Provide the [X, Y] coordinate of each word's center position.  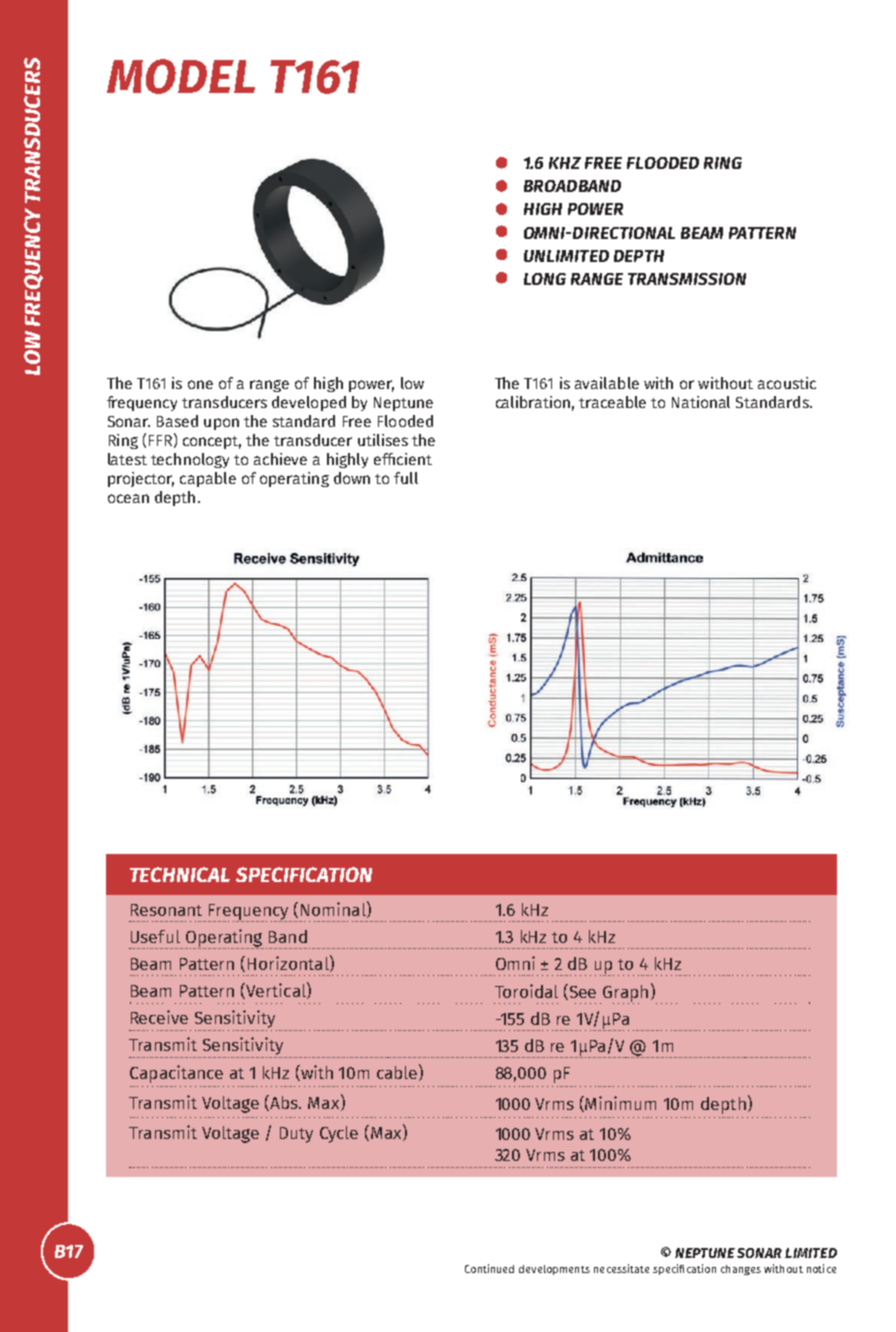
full [406, 478]
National [701, 402]
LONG [545, 279]
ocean [128, 498]
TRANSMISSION [687, 279]
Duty [296, 1135]
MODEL [181, 76]
